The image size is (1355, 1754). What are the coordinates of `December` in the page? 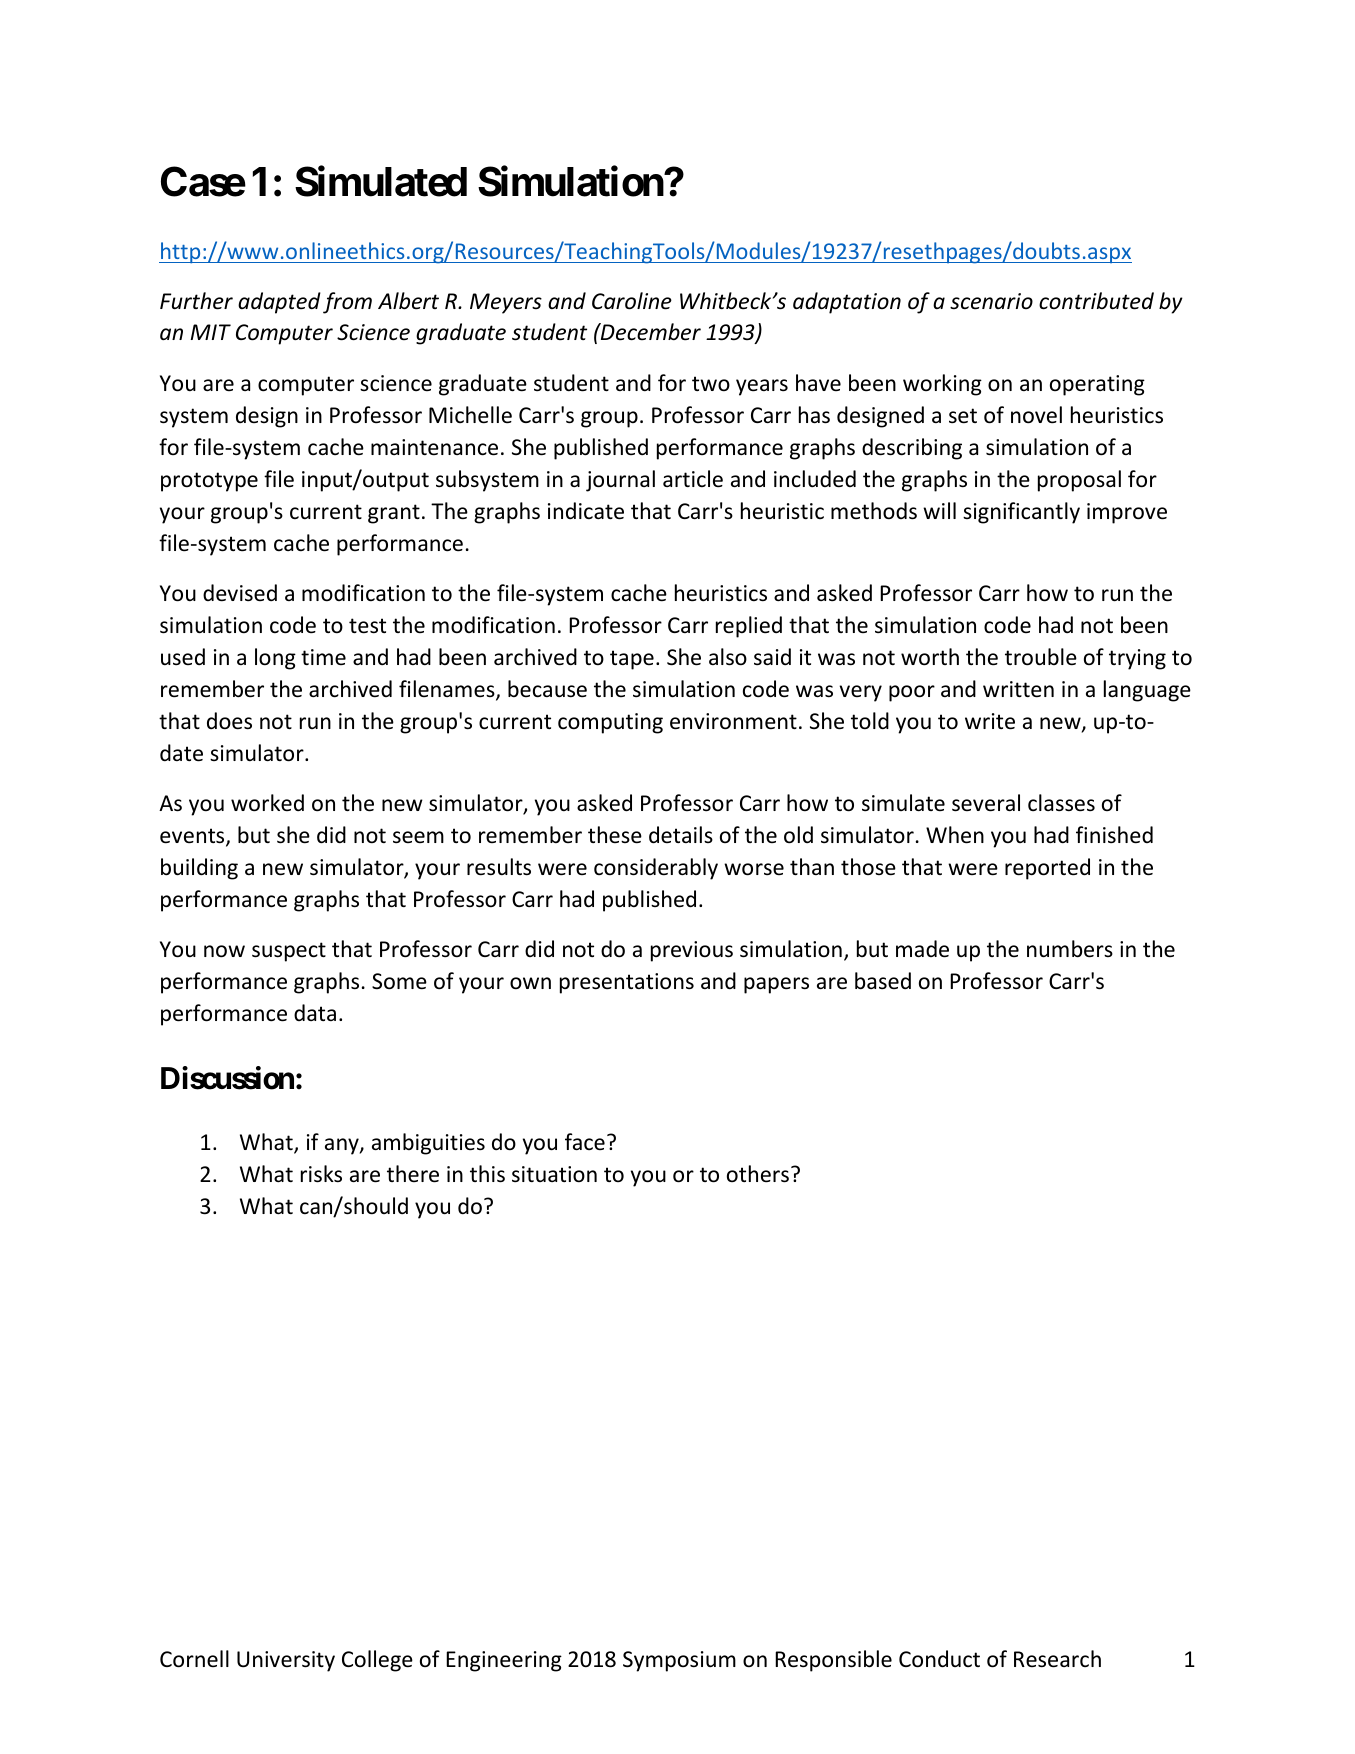 It's located at (650, 332).
